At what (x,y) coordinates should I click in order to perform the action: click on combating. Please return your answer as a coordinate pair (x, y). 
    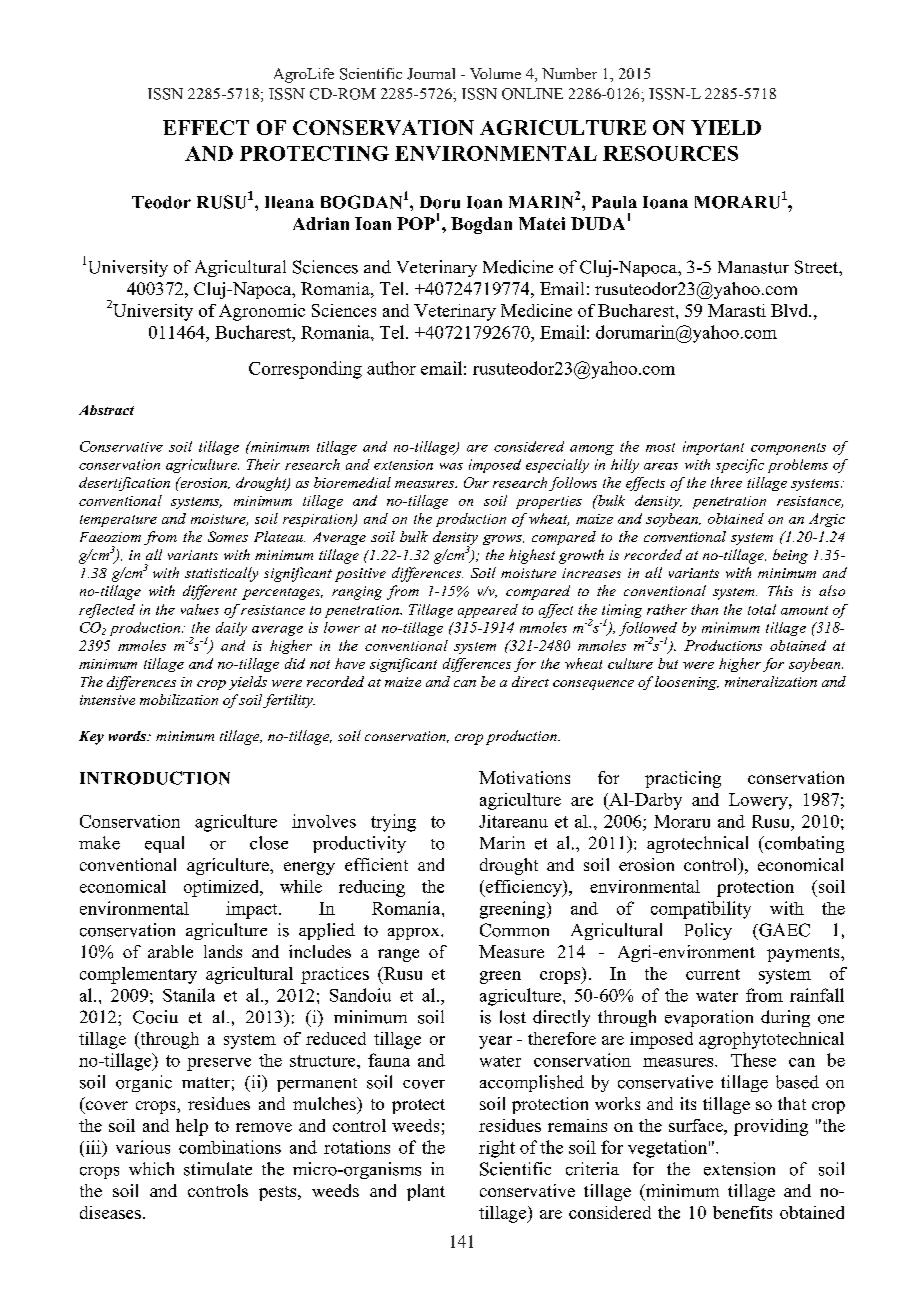
    Looking at the image, I should click on (803, 844).
